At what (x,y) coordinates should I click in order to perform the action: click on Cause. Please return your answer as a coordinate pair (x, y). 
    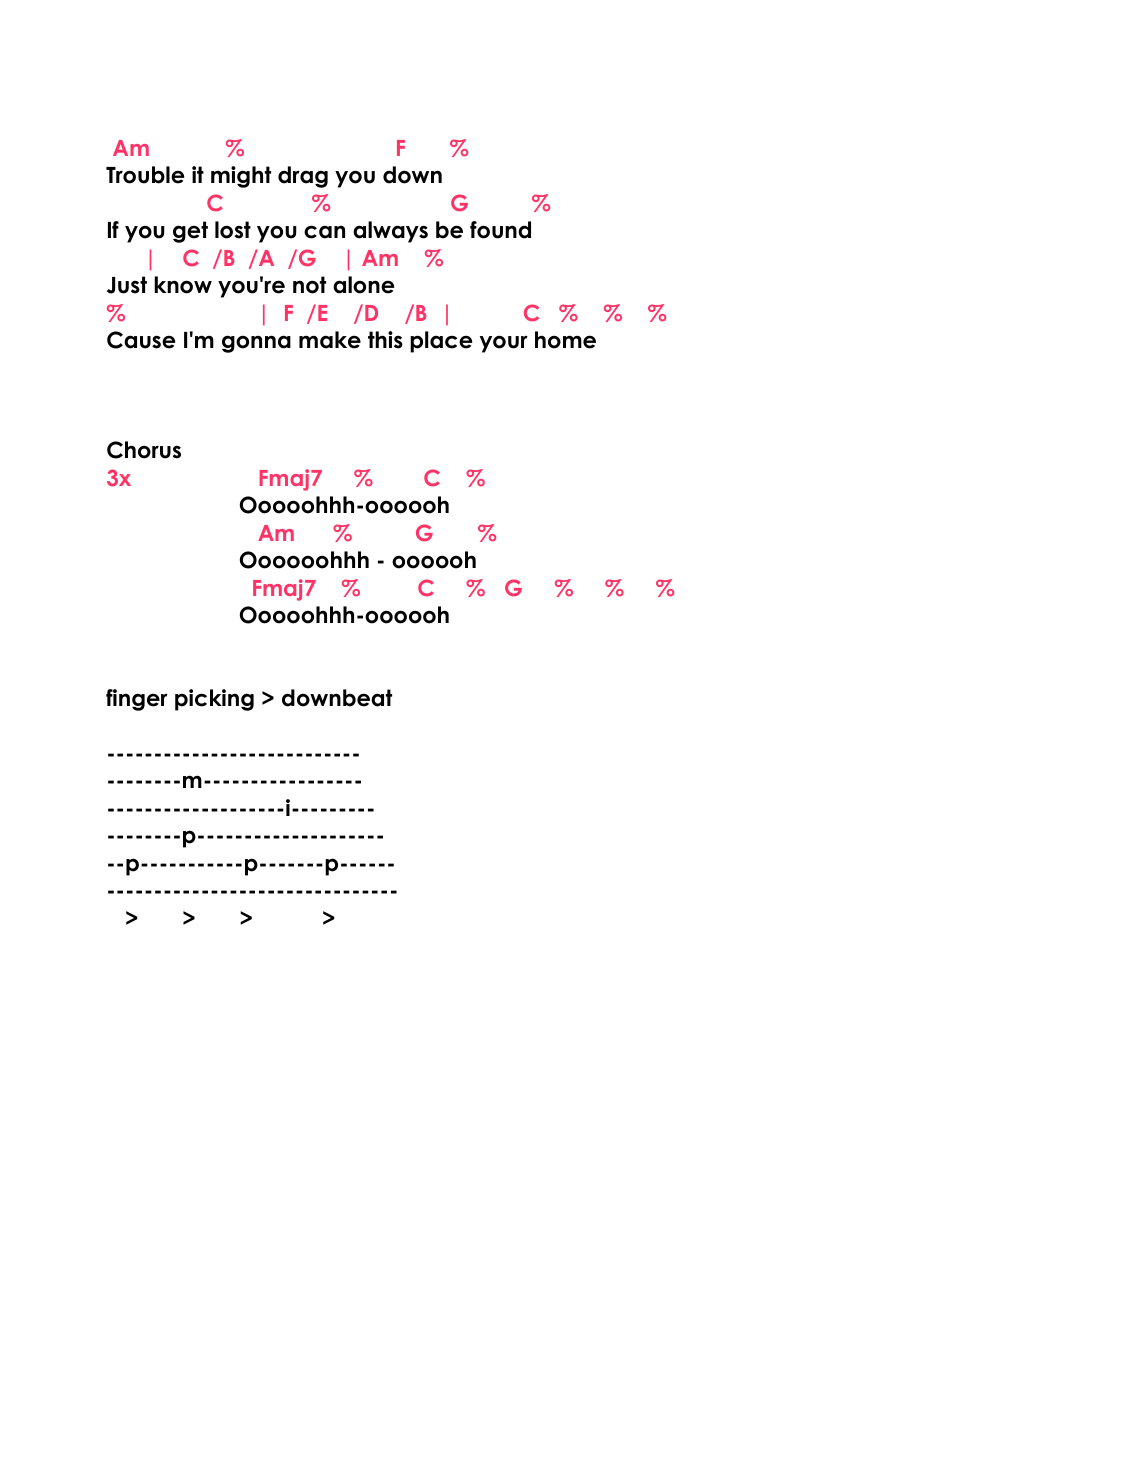
    Looking at the image, I should click on (141, 340).
